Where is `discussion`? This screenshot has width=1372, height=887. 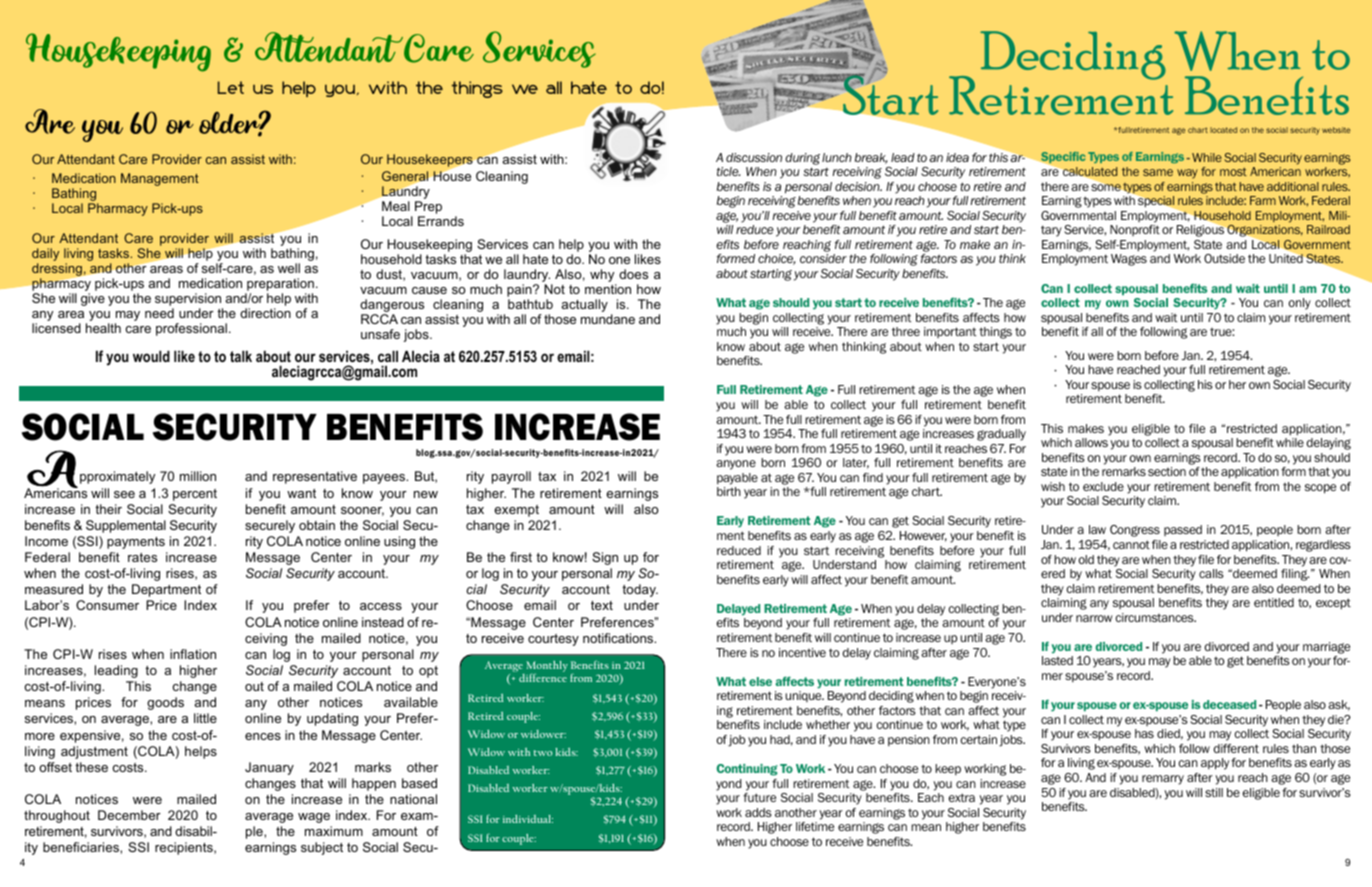 discussion is located at coordinates (754, 157).
